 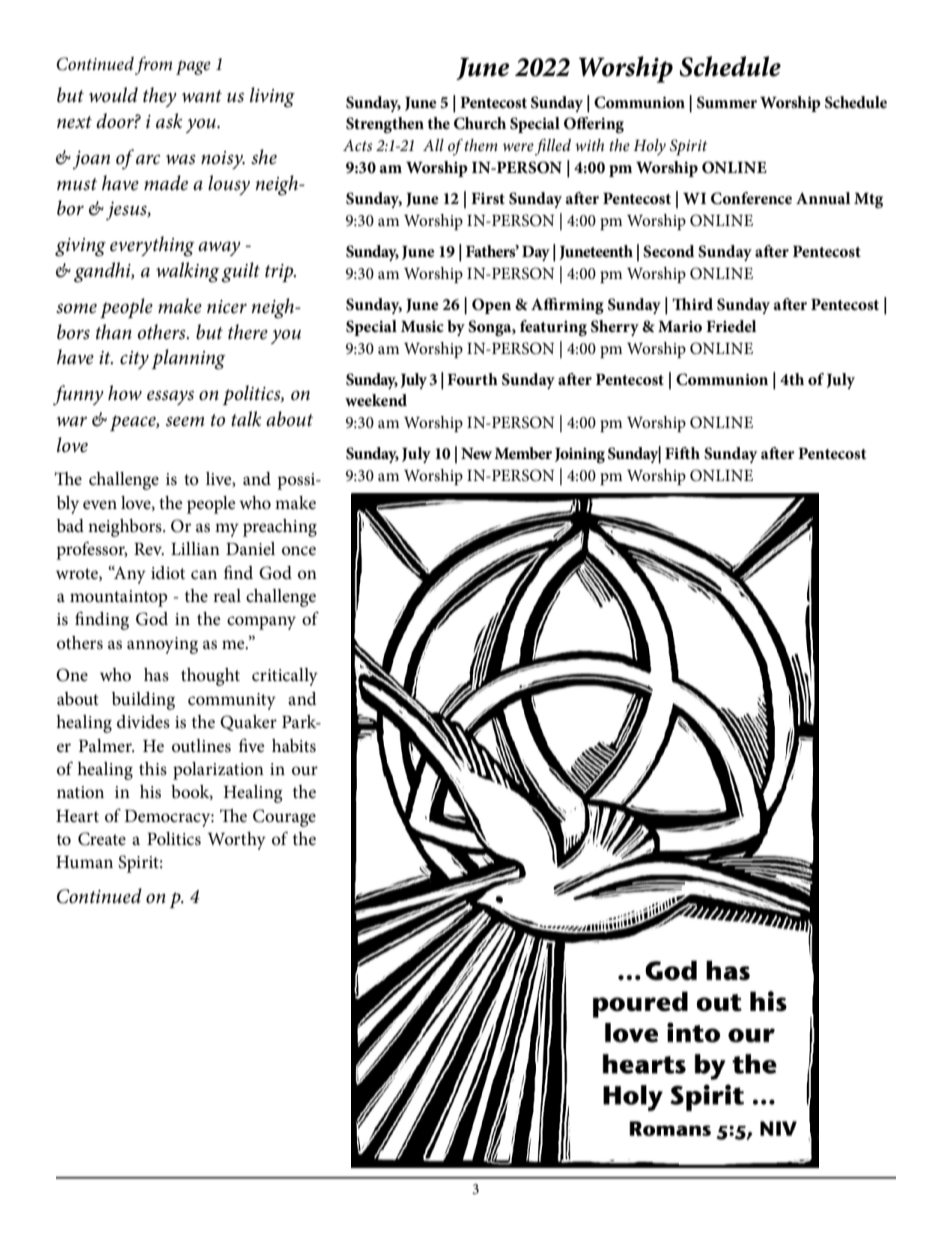 What do you see at coordinates (285, 677) in the document?
I see `critically` at bounding box center [285, 677].
